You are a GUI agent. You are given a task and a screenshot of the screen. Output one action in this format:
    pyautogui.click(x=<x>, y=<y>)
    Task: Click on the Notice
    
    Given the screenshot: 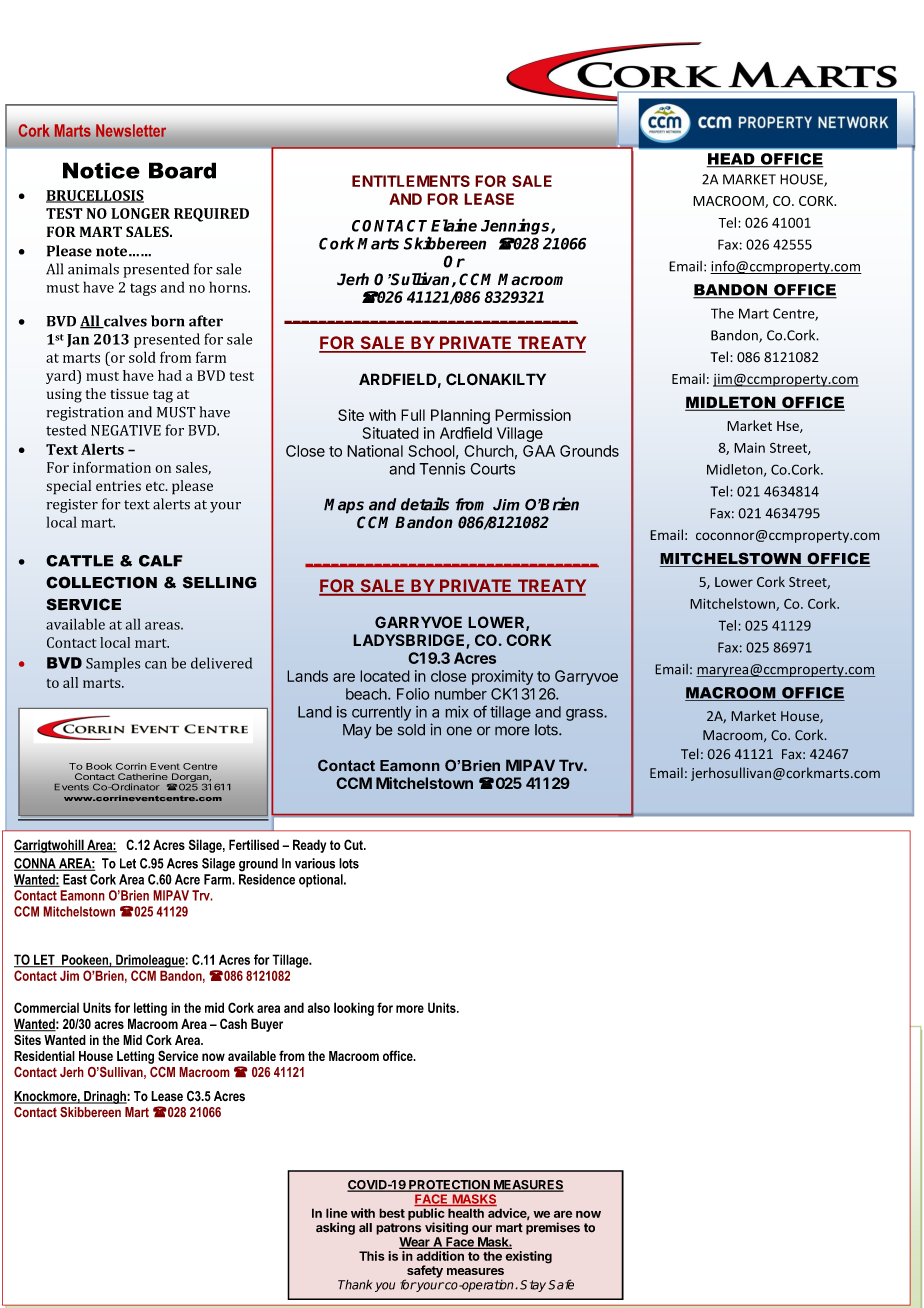 What is the action you would take?
    pyautogui.click(x=101, y=170)
